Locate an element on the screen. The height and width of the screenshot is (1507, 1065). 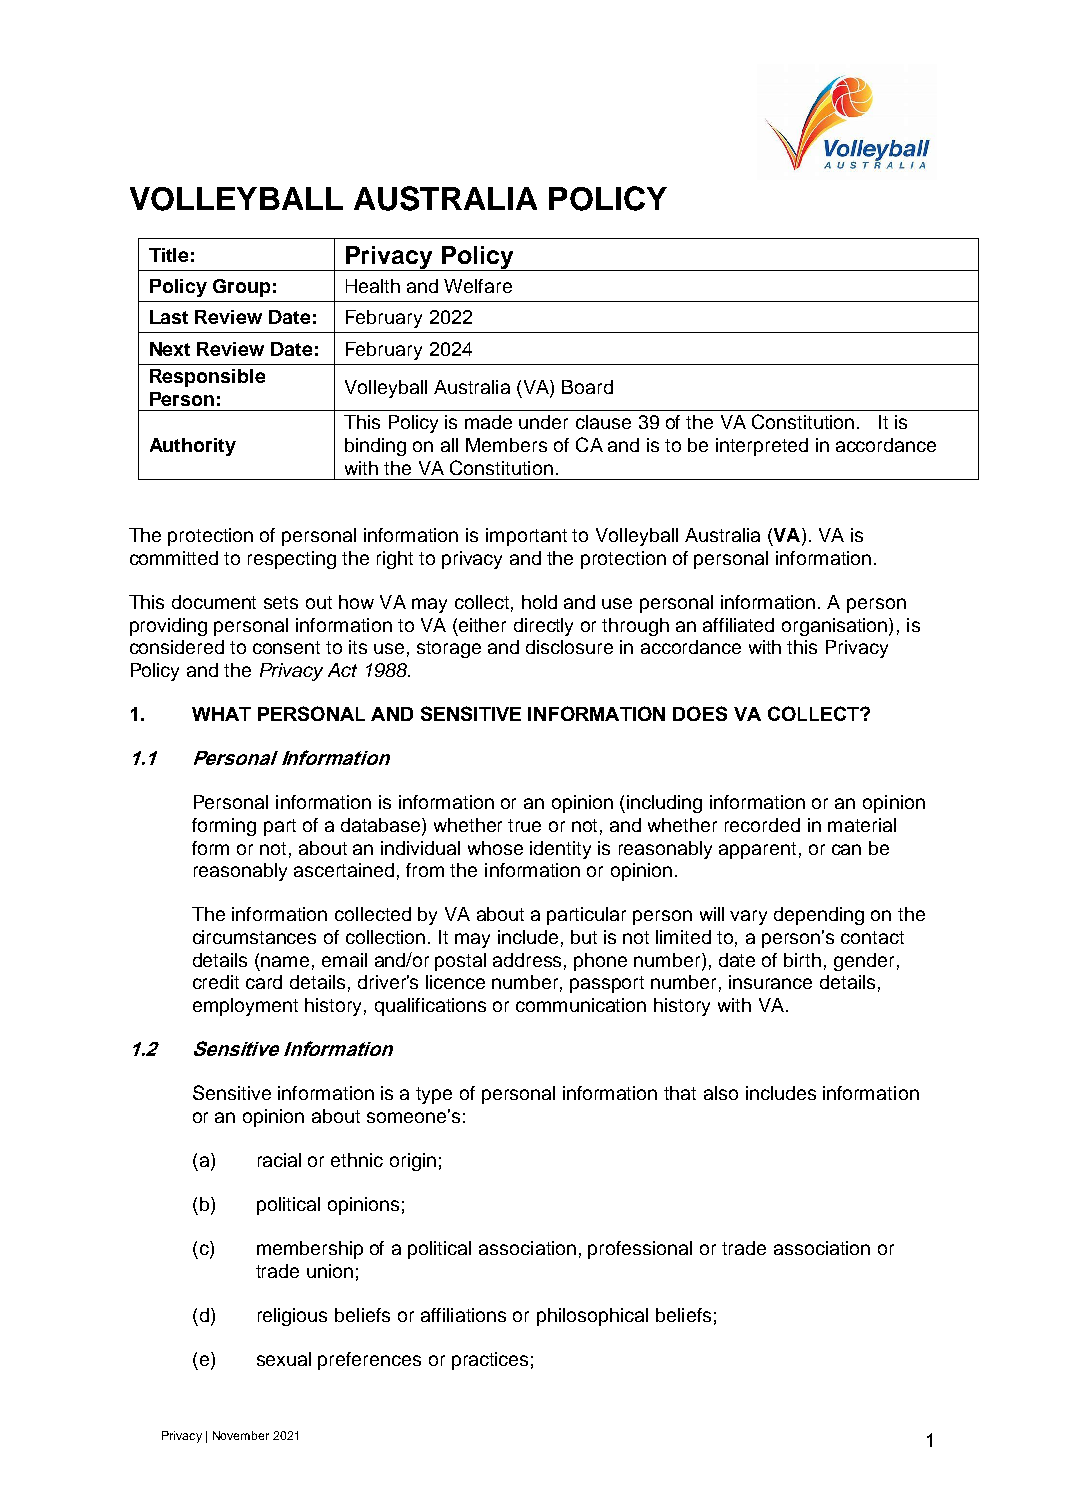
important is located at coordinates (526, 537).
